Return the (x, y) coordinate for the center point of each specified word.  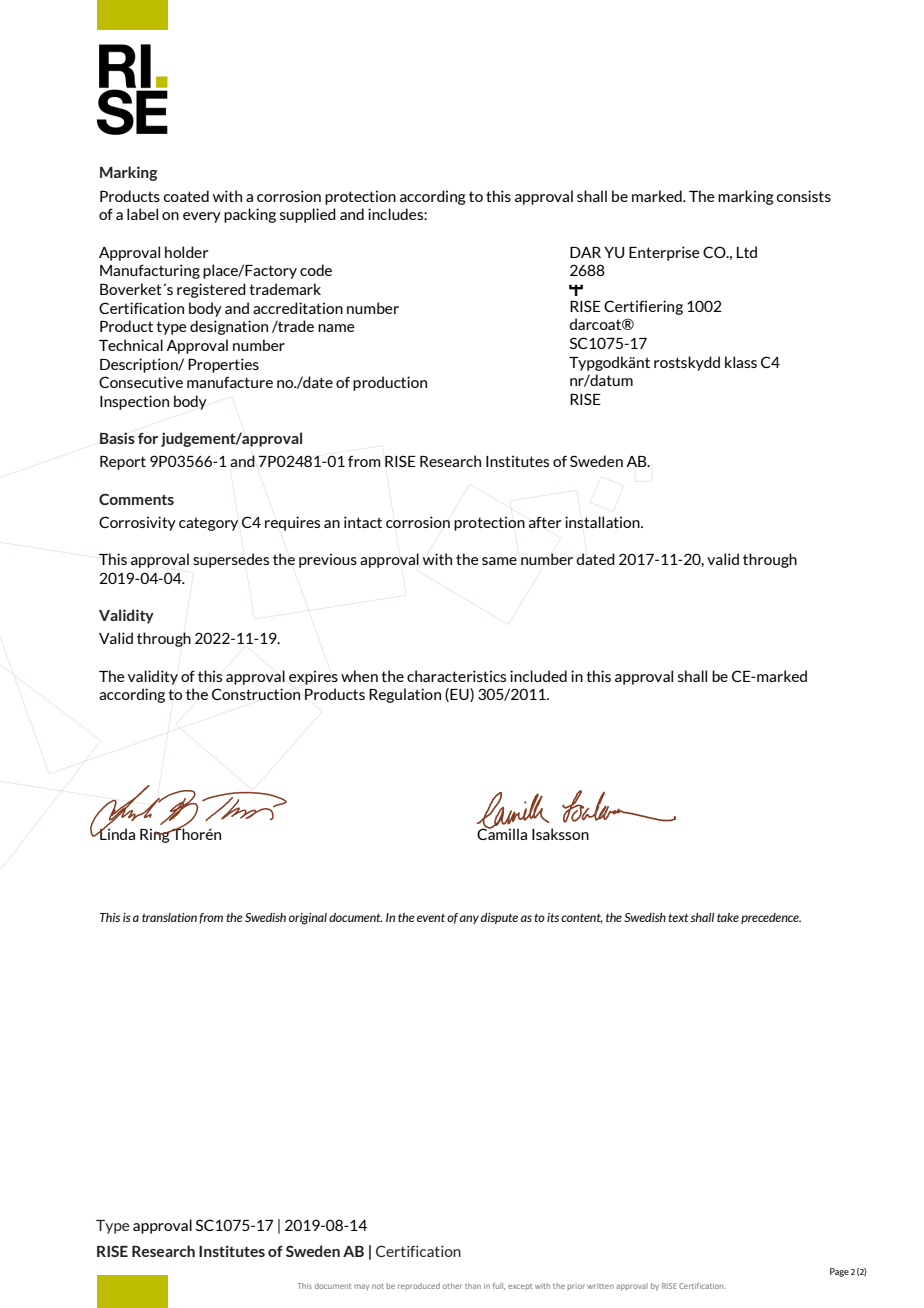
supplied (308, 215)
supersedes (231, 560)
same (499, 561)
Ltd (747, 252)
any (469, 919)
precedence (771, 918)
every (202, 217)
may (362, 1287)
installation (603, 522)
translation (169, 917)
